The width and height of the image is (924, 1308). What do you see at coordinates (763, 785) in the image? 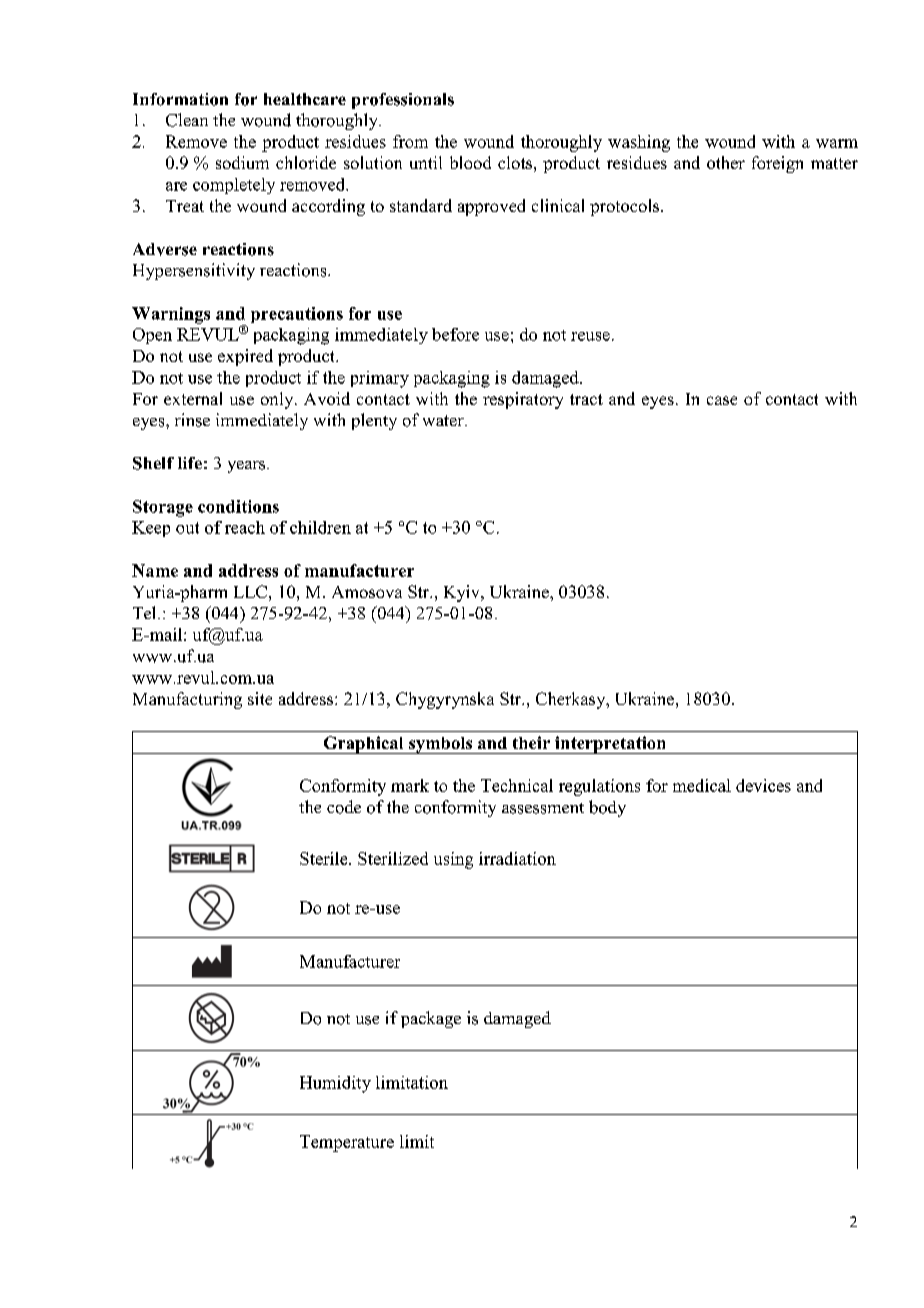
I see `devices` at bounding box center [763, 785].
